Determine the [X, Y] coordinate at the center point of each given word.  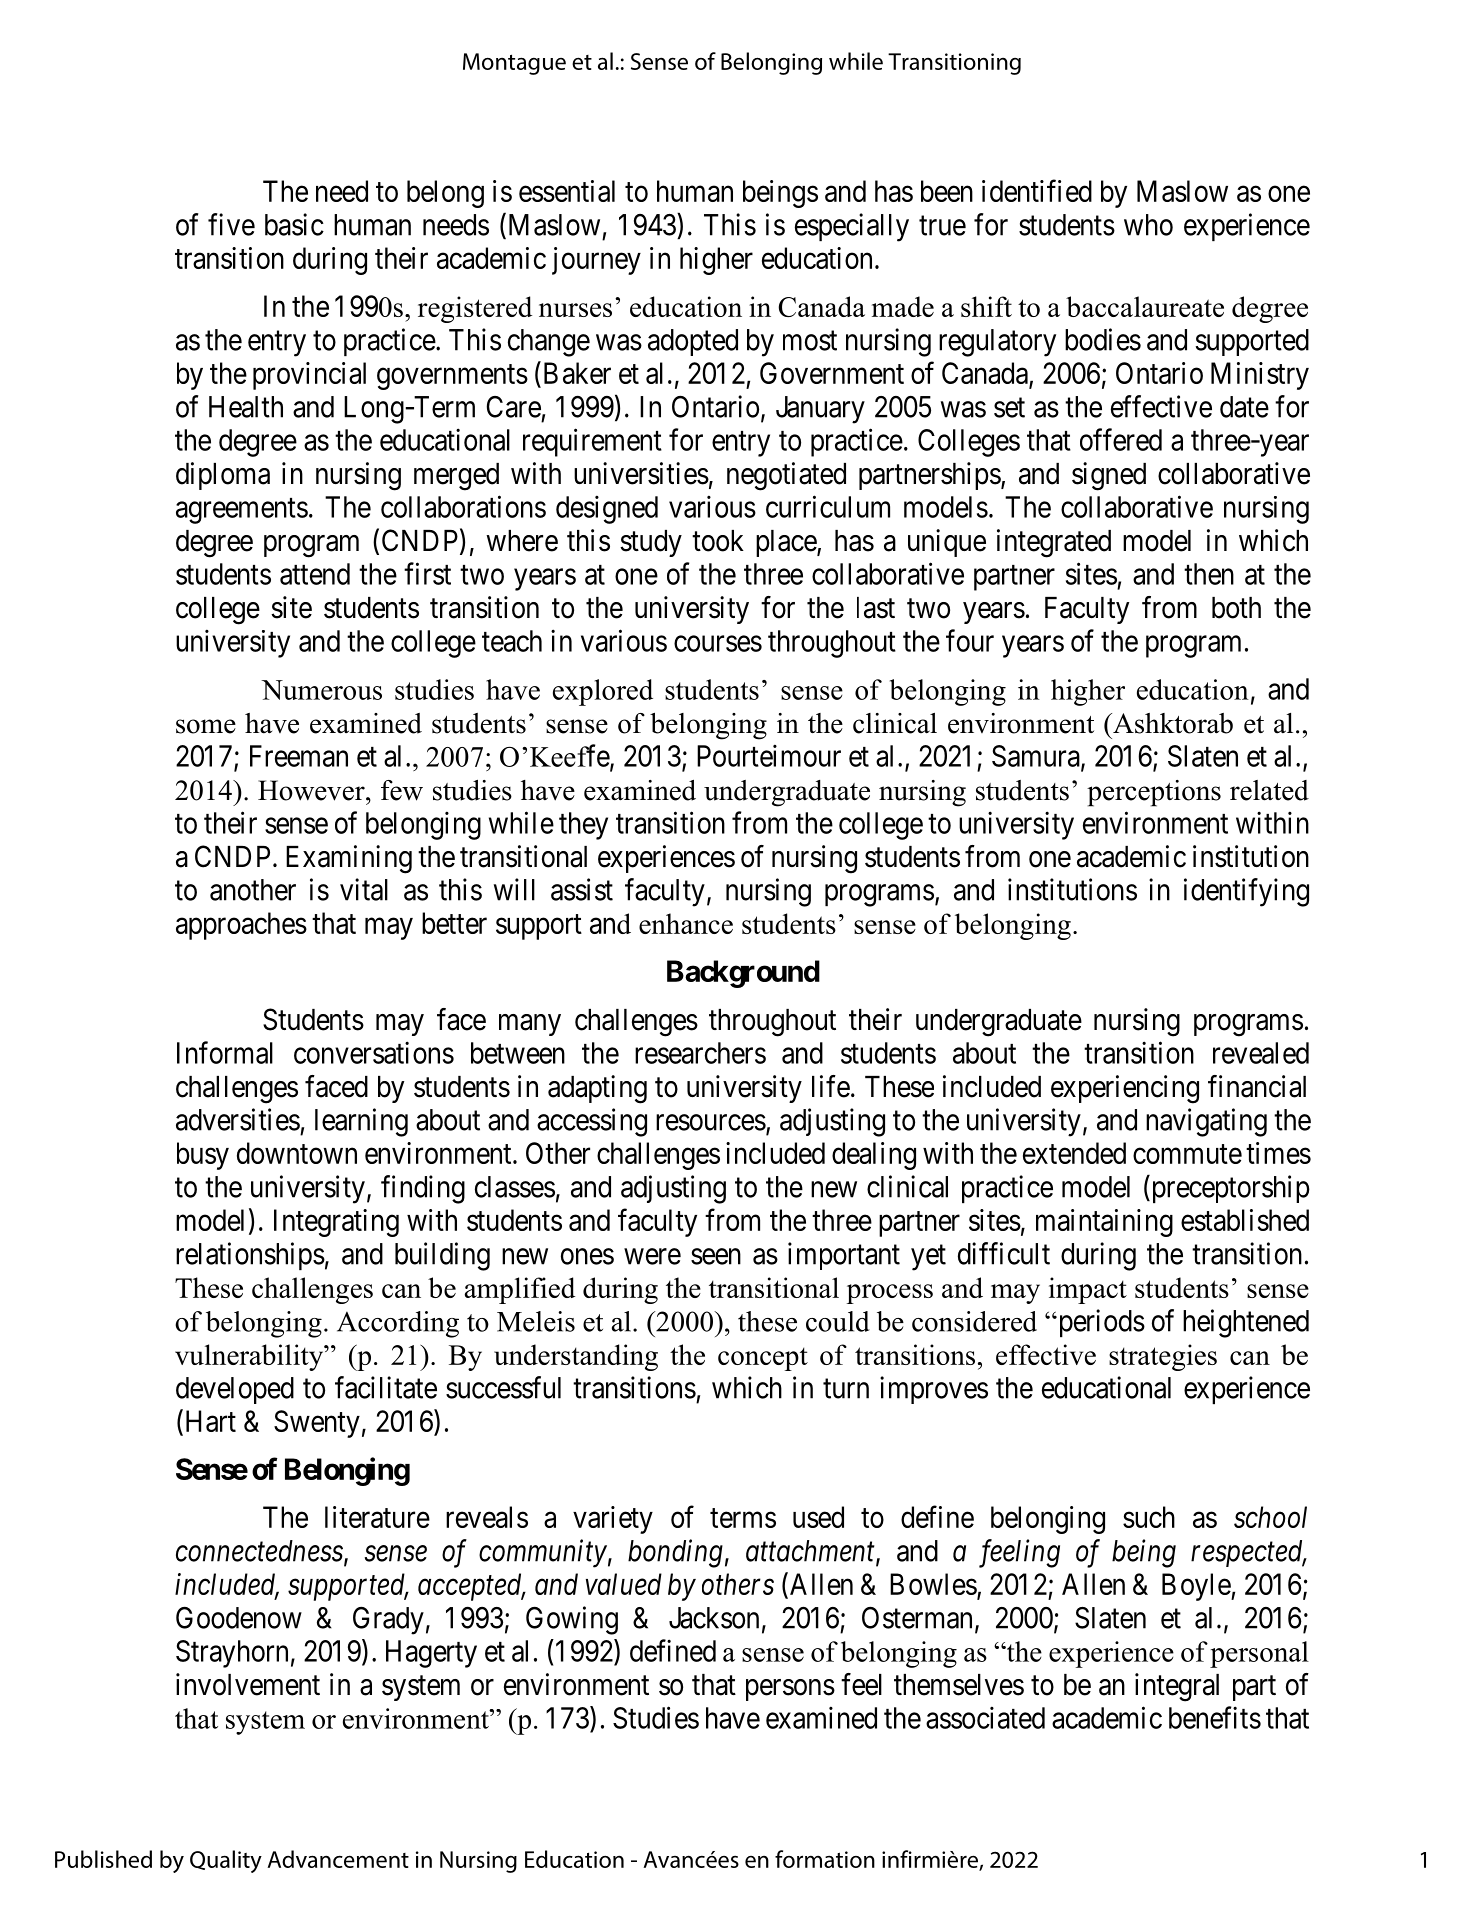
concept [763, 1359]
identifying [1246, 892]
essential [567, 191]
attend [315, 574]
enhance [686, 923]
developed [235, 1390]
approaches [241, 926]
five [231, 224]
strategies [1163, 1357]
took [718, 541]
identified [1037, 190]
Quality [226, 1861]
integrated [1054, 543]
